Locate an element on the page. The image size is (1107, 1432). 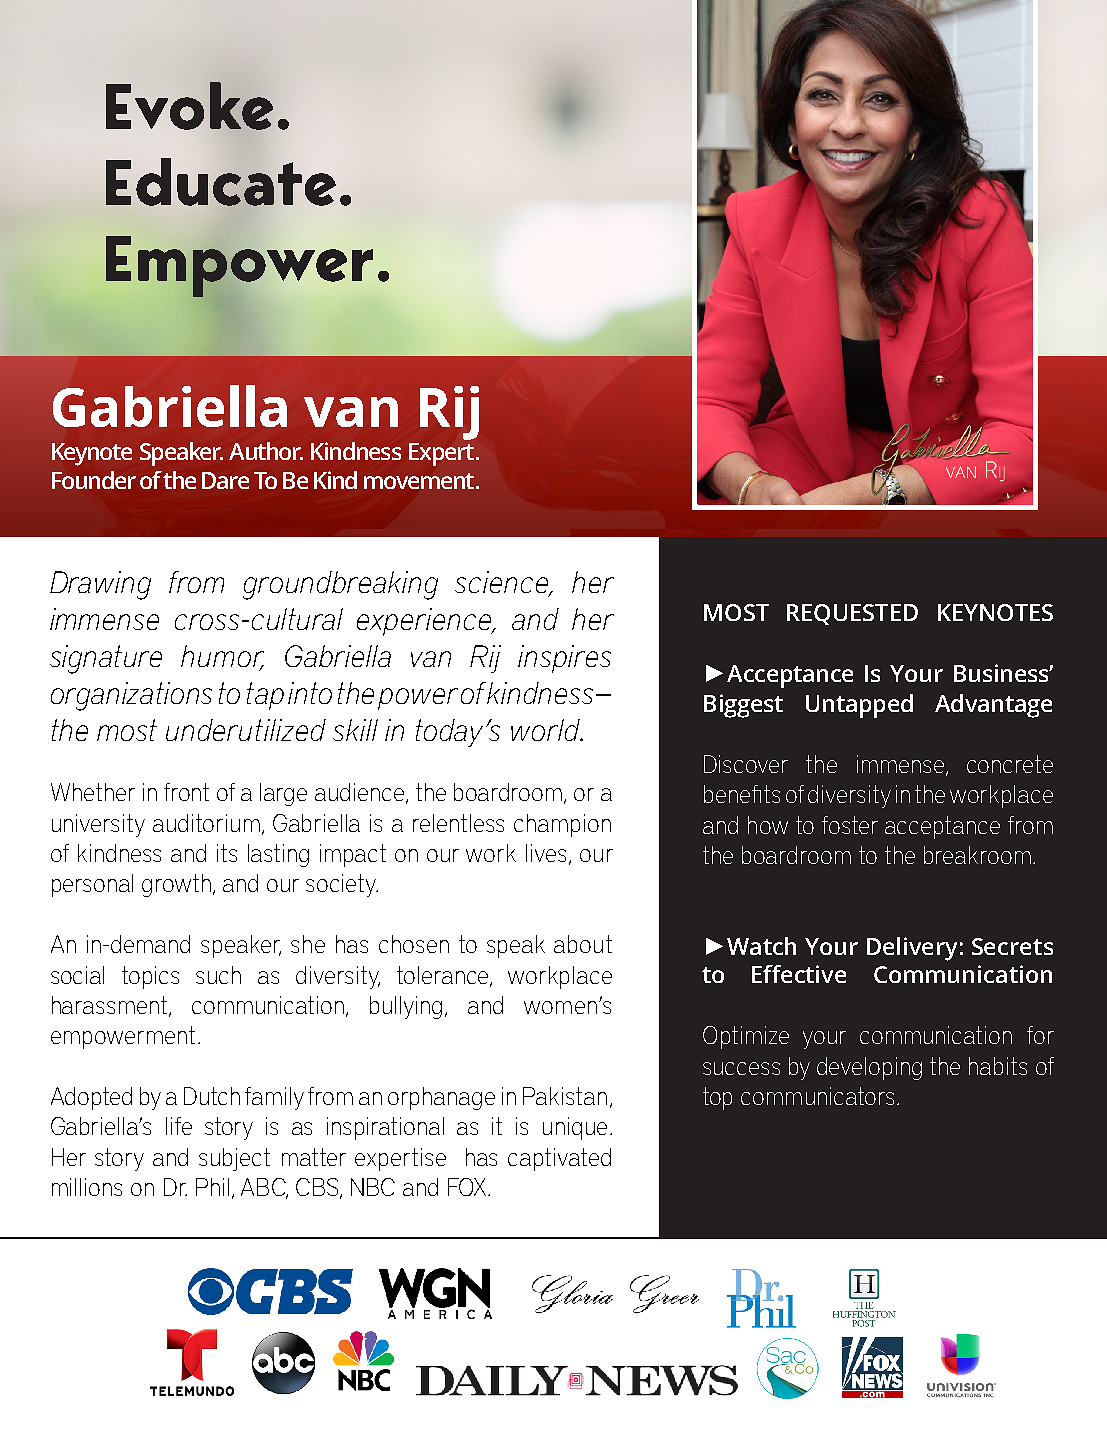
experience is located at coordinates (425, 622).
